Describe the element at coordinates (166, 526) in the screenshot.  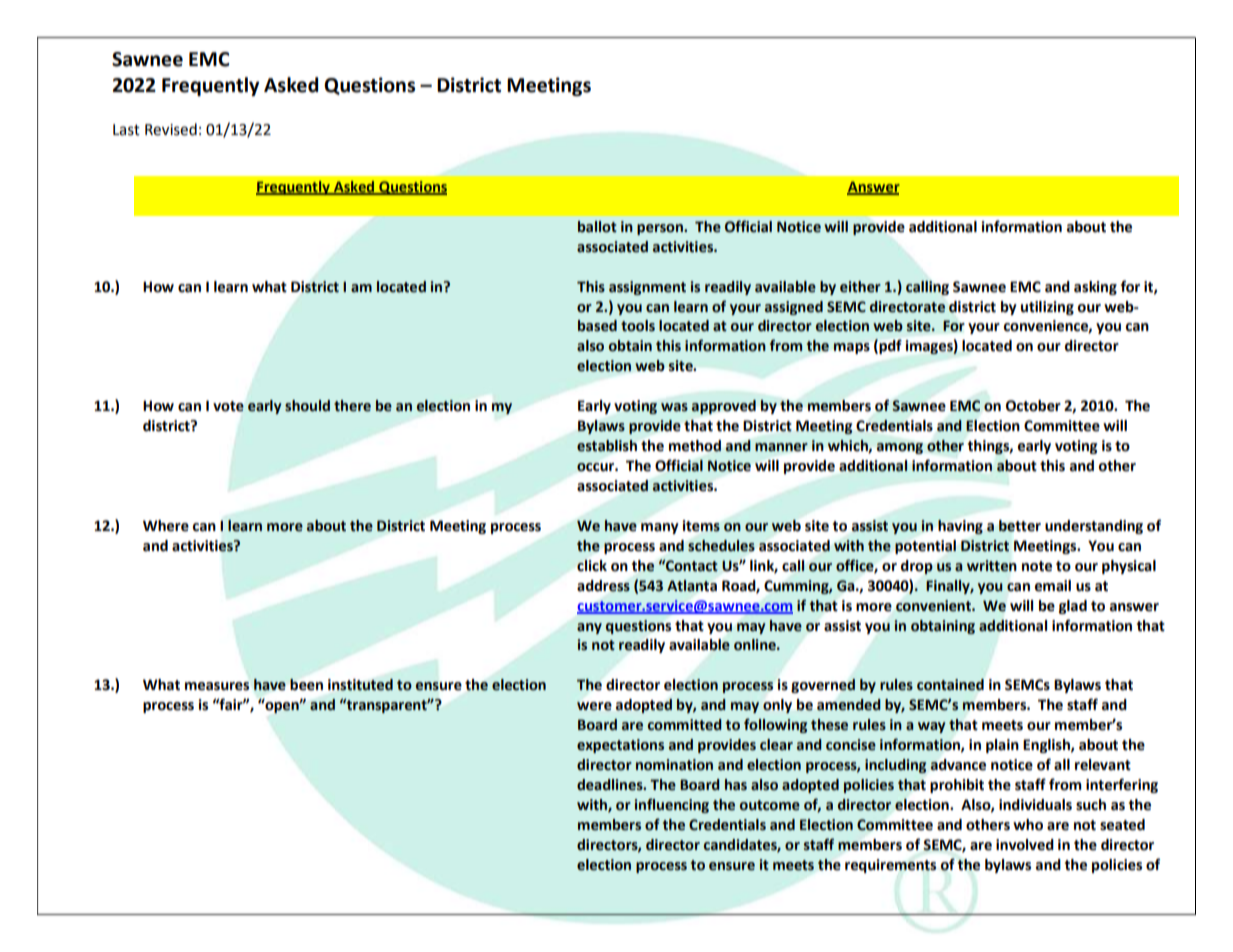
I see `Where` at that location.
